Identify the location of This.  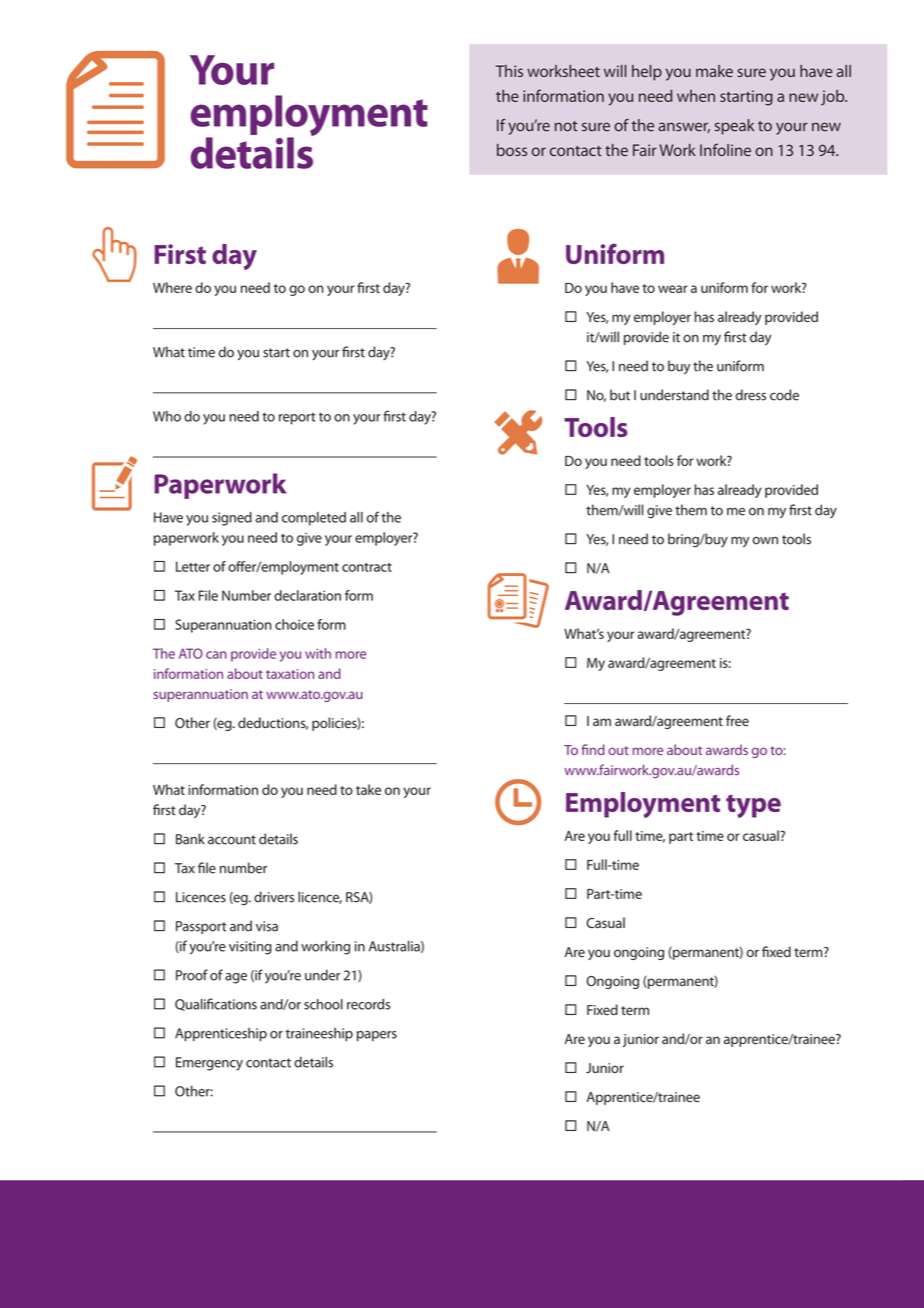
(509, 71).
